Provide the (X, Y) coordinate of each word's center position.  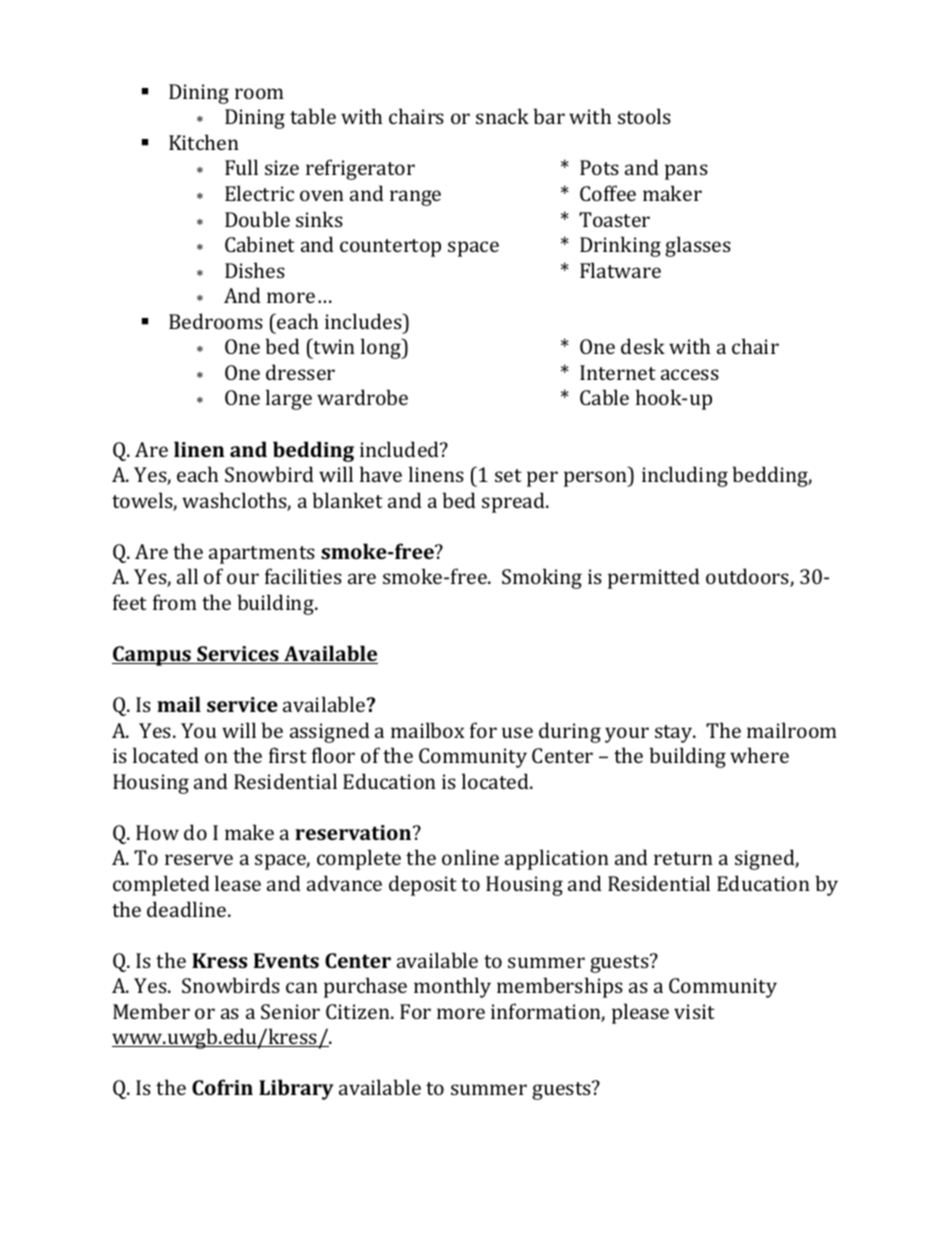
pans (686, 172)
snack (502, 116)
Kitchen (204, 142)
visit (694, 1011)
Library (296, 1089)
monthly (452, 987)
